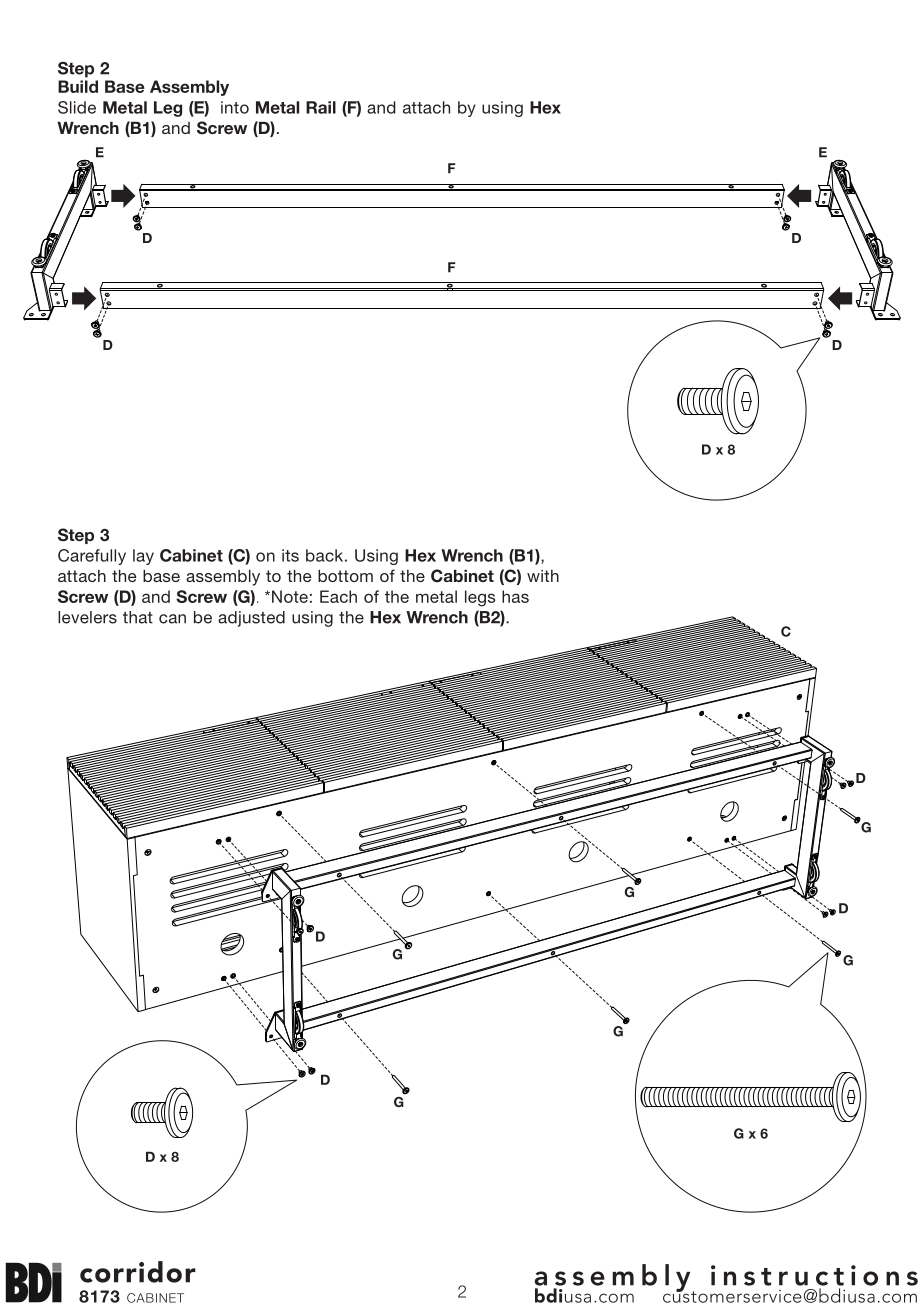 The height and width of the screenshot is (1308, 924). I want to click on with, so click(543, 576).
